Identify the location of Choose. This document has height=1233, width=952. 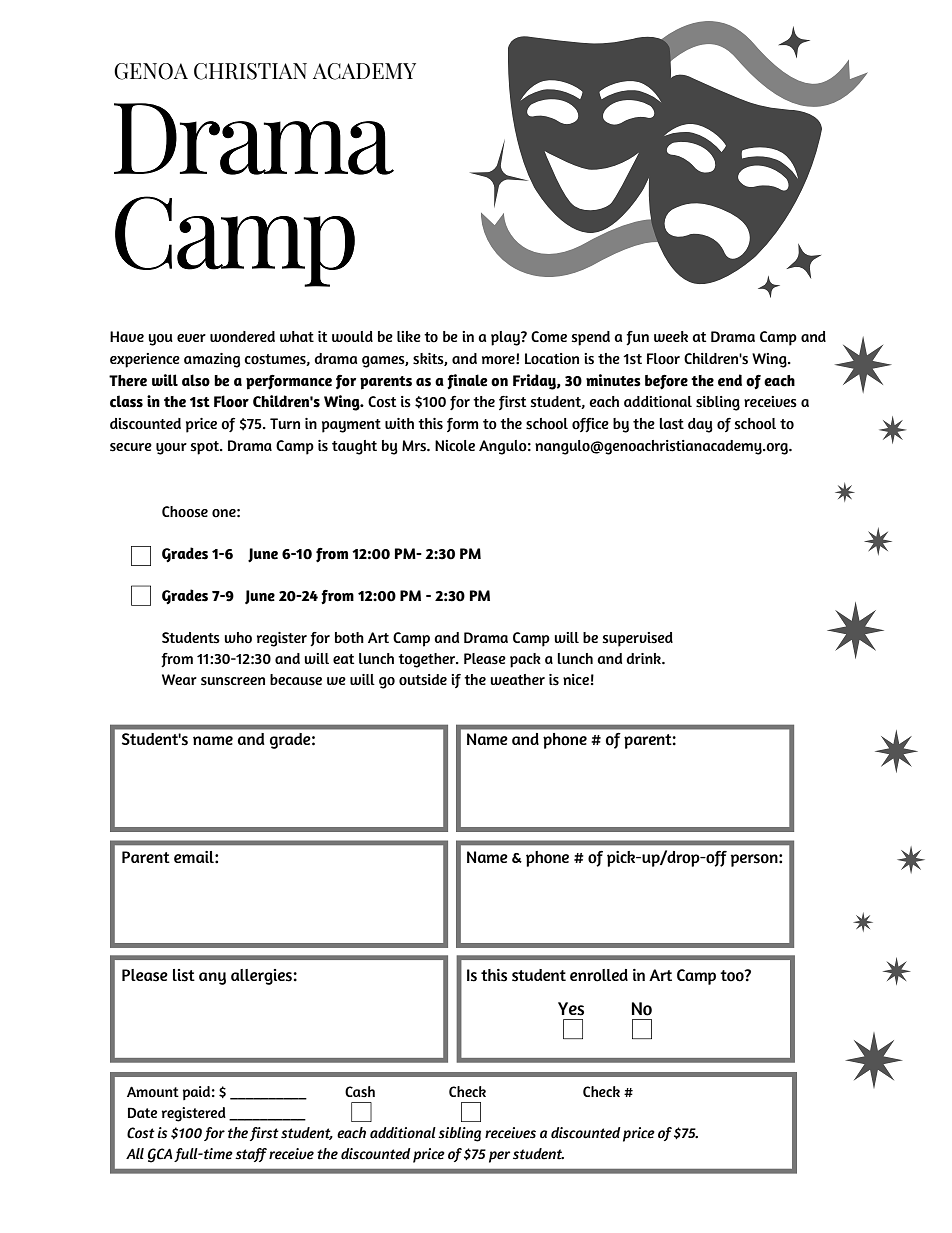
(185, 512).
